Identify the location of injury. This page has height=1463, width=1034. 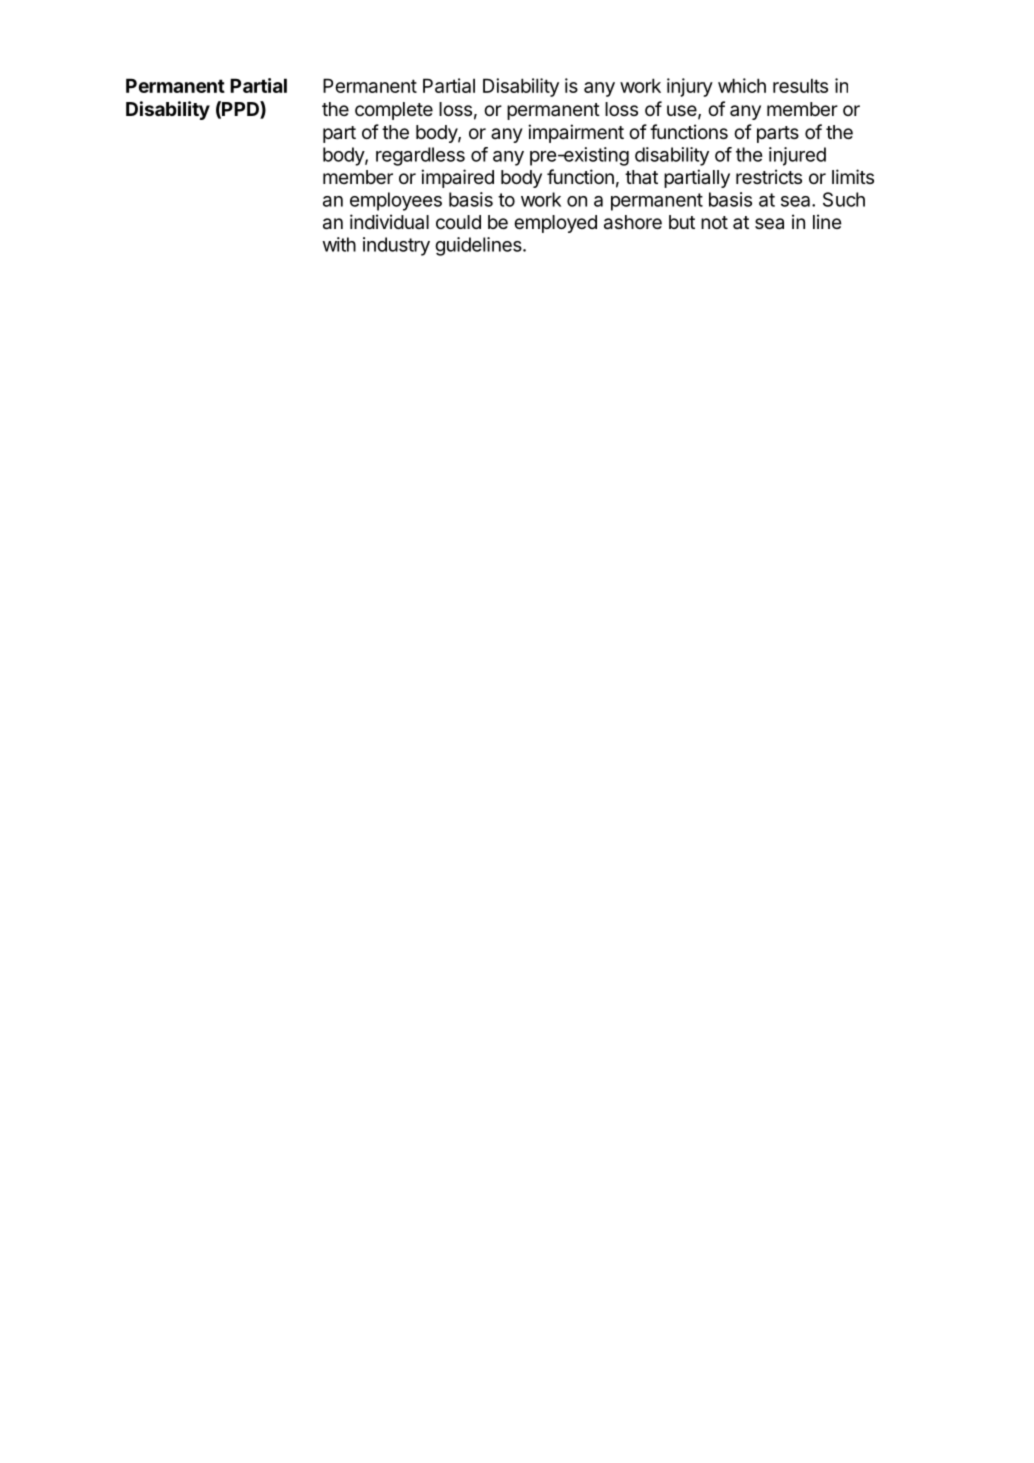
(690, 87).
